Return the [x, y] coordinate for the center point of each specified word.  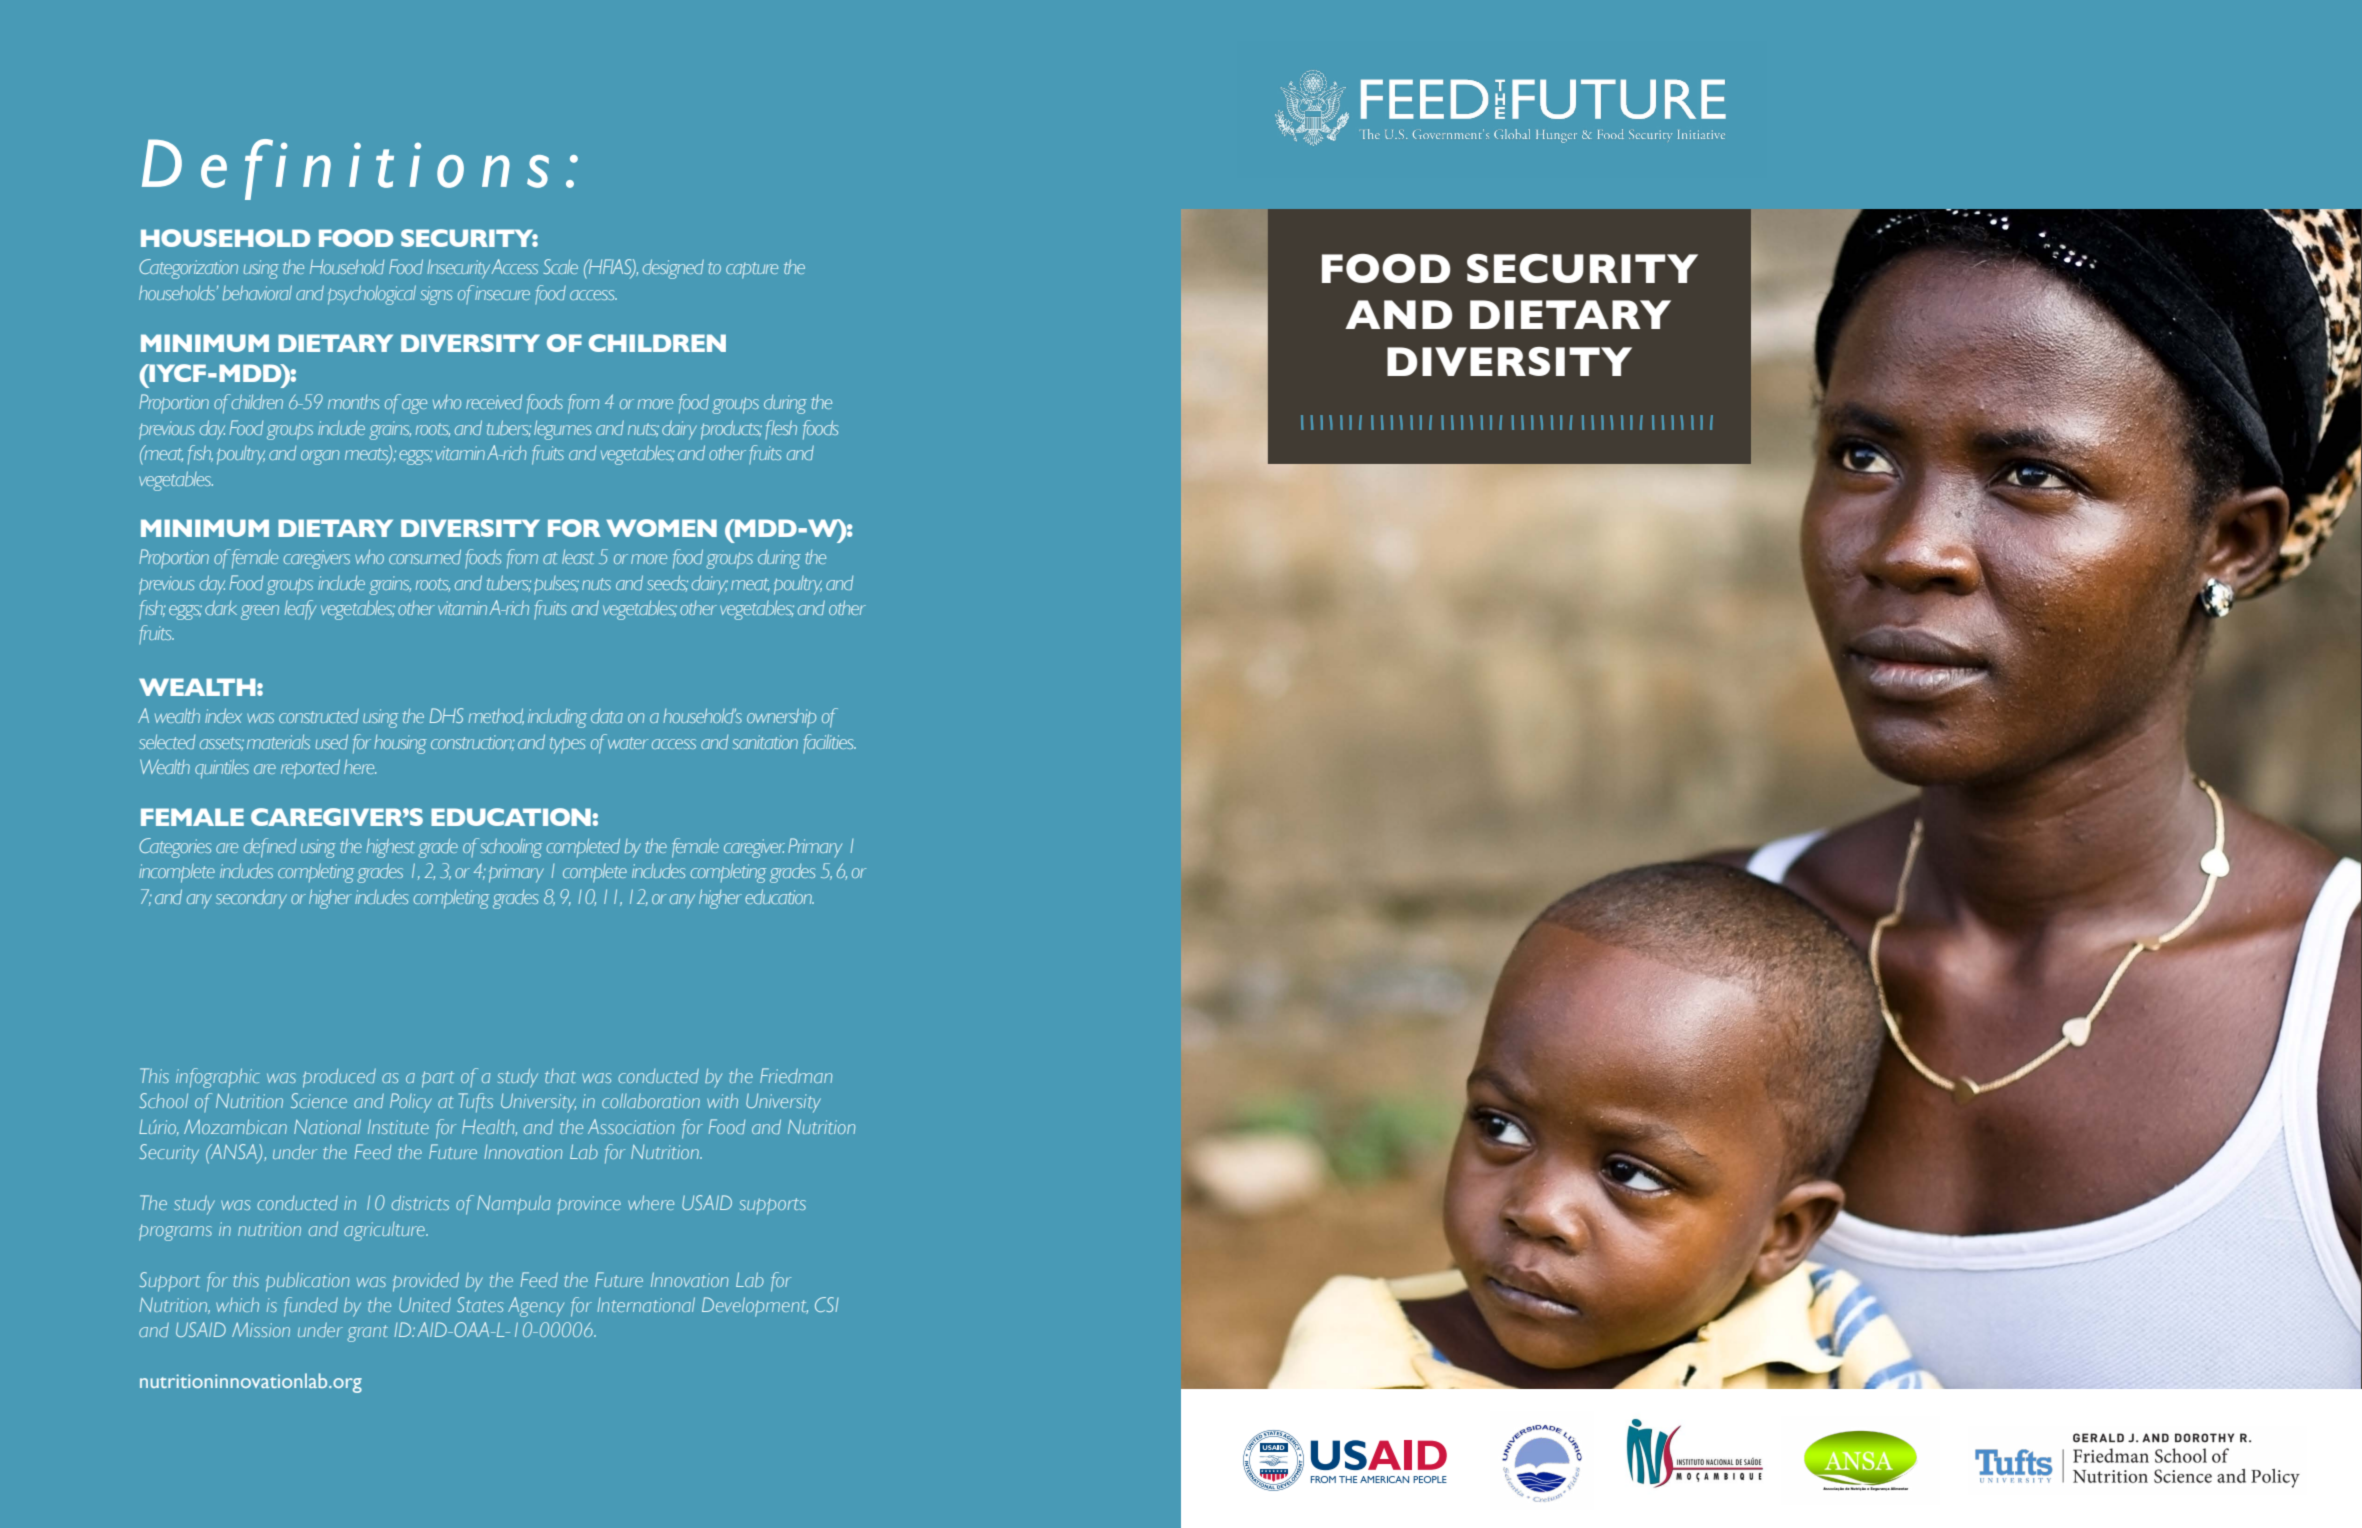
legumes [562, 430]
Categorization [188, 269]
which [237, 1304]
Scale [560, 266]
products [731, 430]
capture [752, 270]
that [560, 1076]
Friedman [796, 1075]
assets [222, 744]
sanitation [765, 742]
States [480, 1304]
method [496, 716]
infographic [218, 1078]
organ [320, 457]
